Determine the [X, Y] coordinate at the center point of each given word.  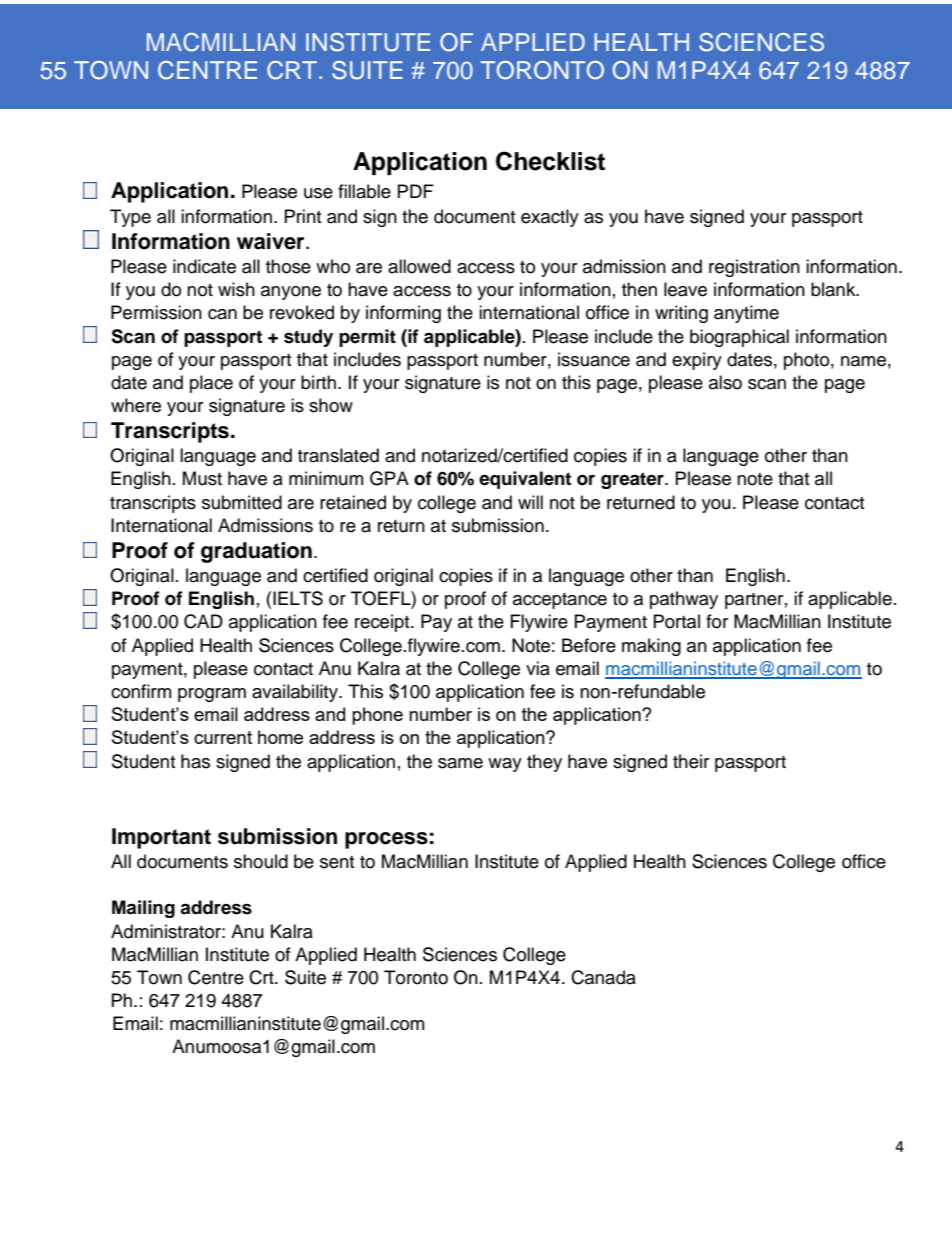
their [691, 761]
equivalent [525, 480]
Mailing [143, 909]
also [725, 382]
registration [754, 268]
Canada [603, 977]
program [212, 695]
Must [202, 478]
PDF [416, 191]
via [538, 668]
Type [130, 218]
